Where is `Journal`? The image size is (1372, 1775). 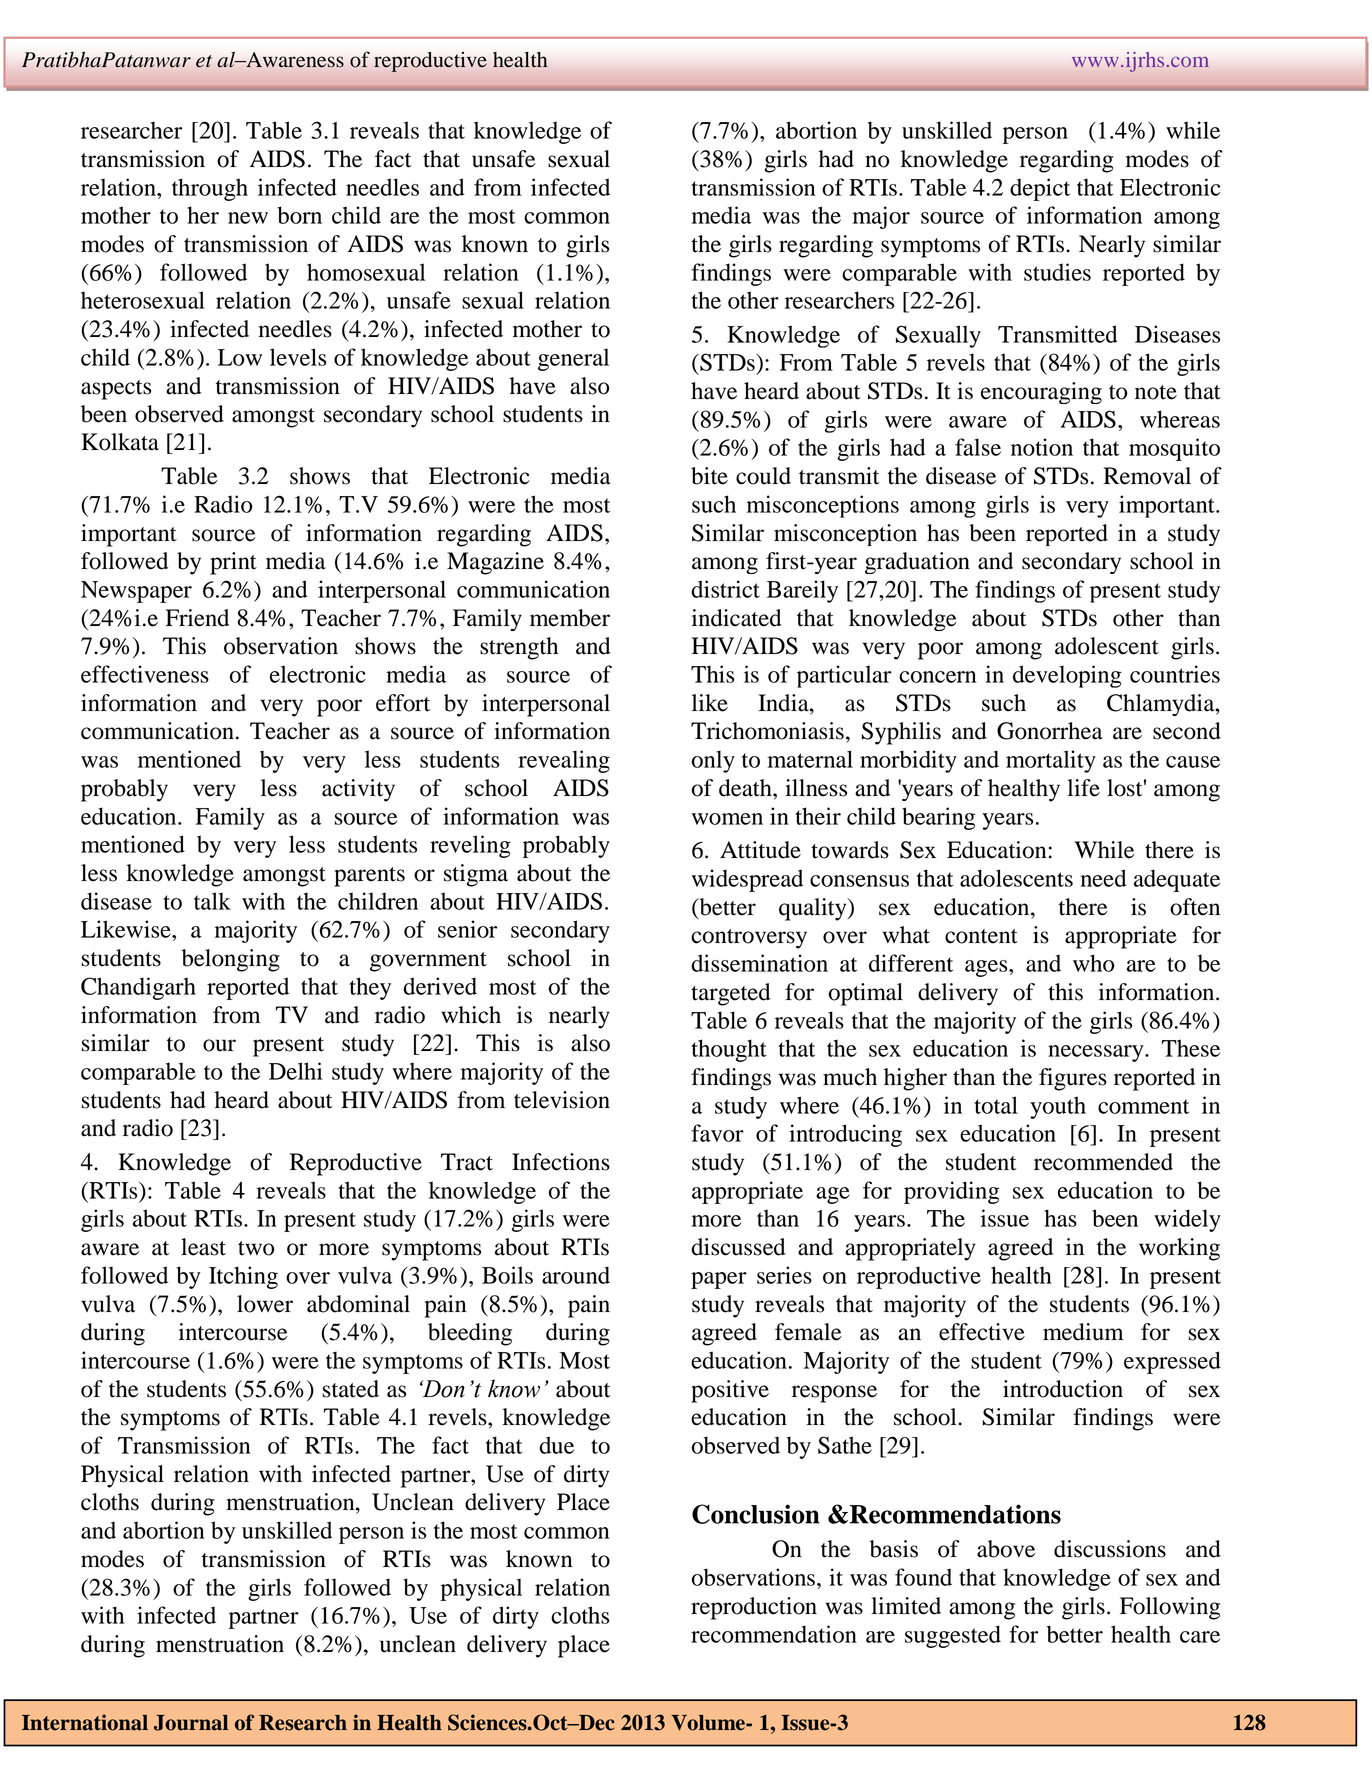 Journal is located at coordinates (191, 1723).
